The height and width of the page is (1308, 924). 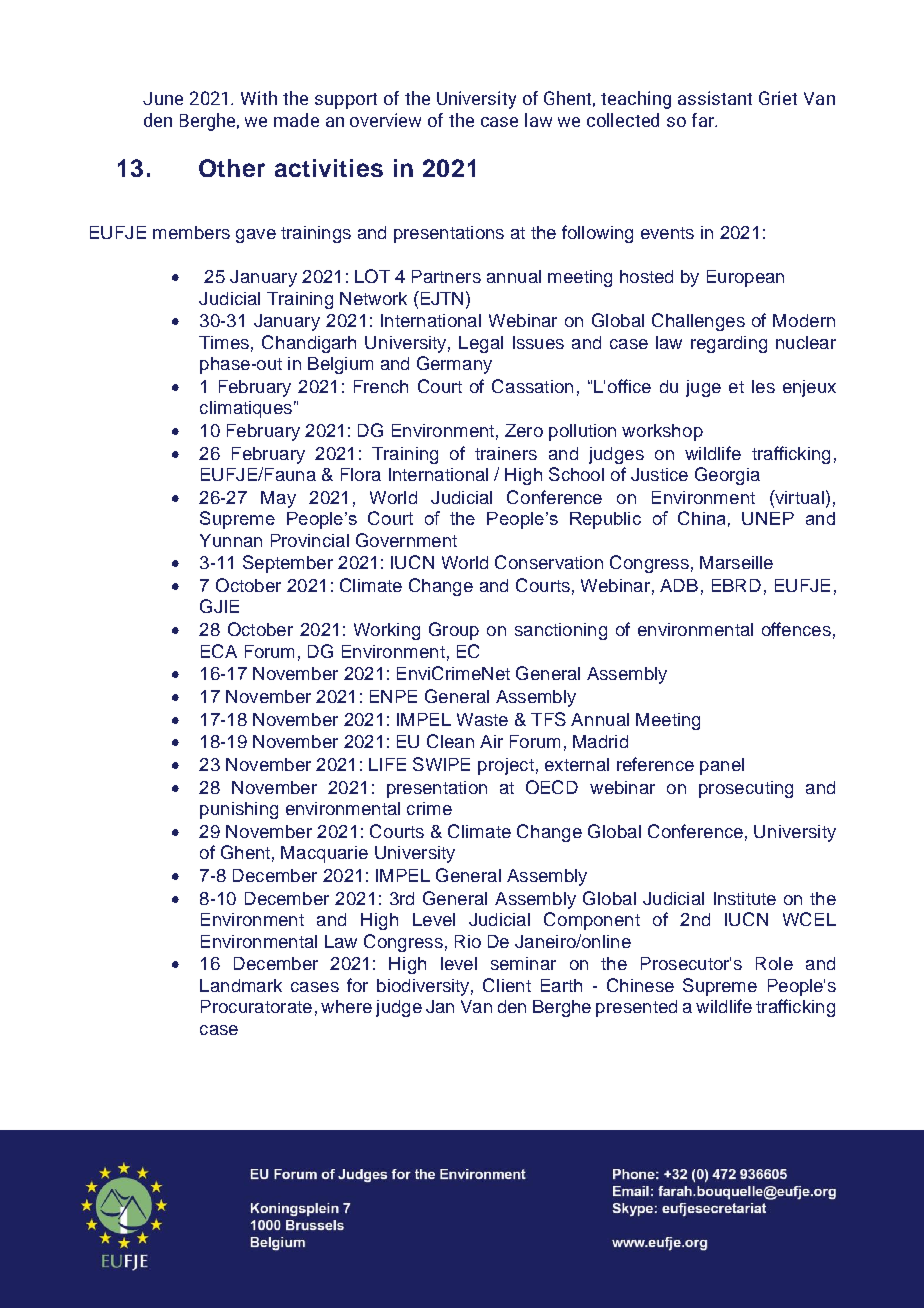 What do you see at coordinates (722, 766) in the page?
I see `panel` at bounding box center [722, 766].
